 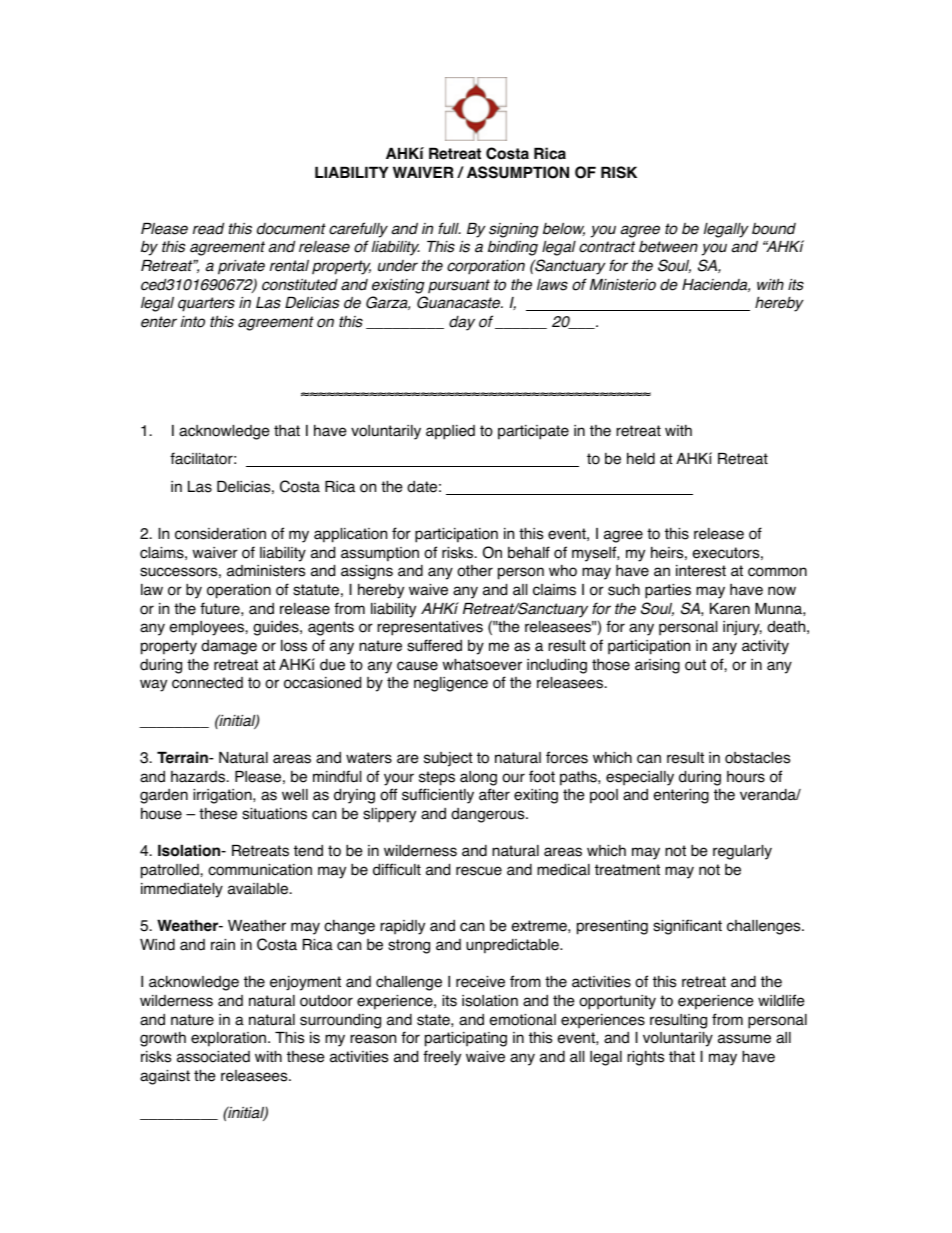 What do you see at coordinates (241, 267) in the image?
I see `private` at bounding box center [241, 267].
